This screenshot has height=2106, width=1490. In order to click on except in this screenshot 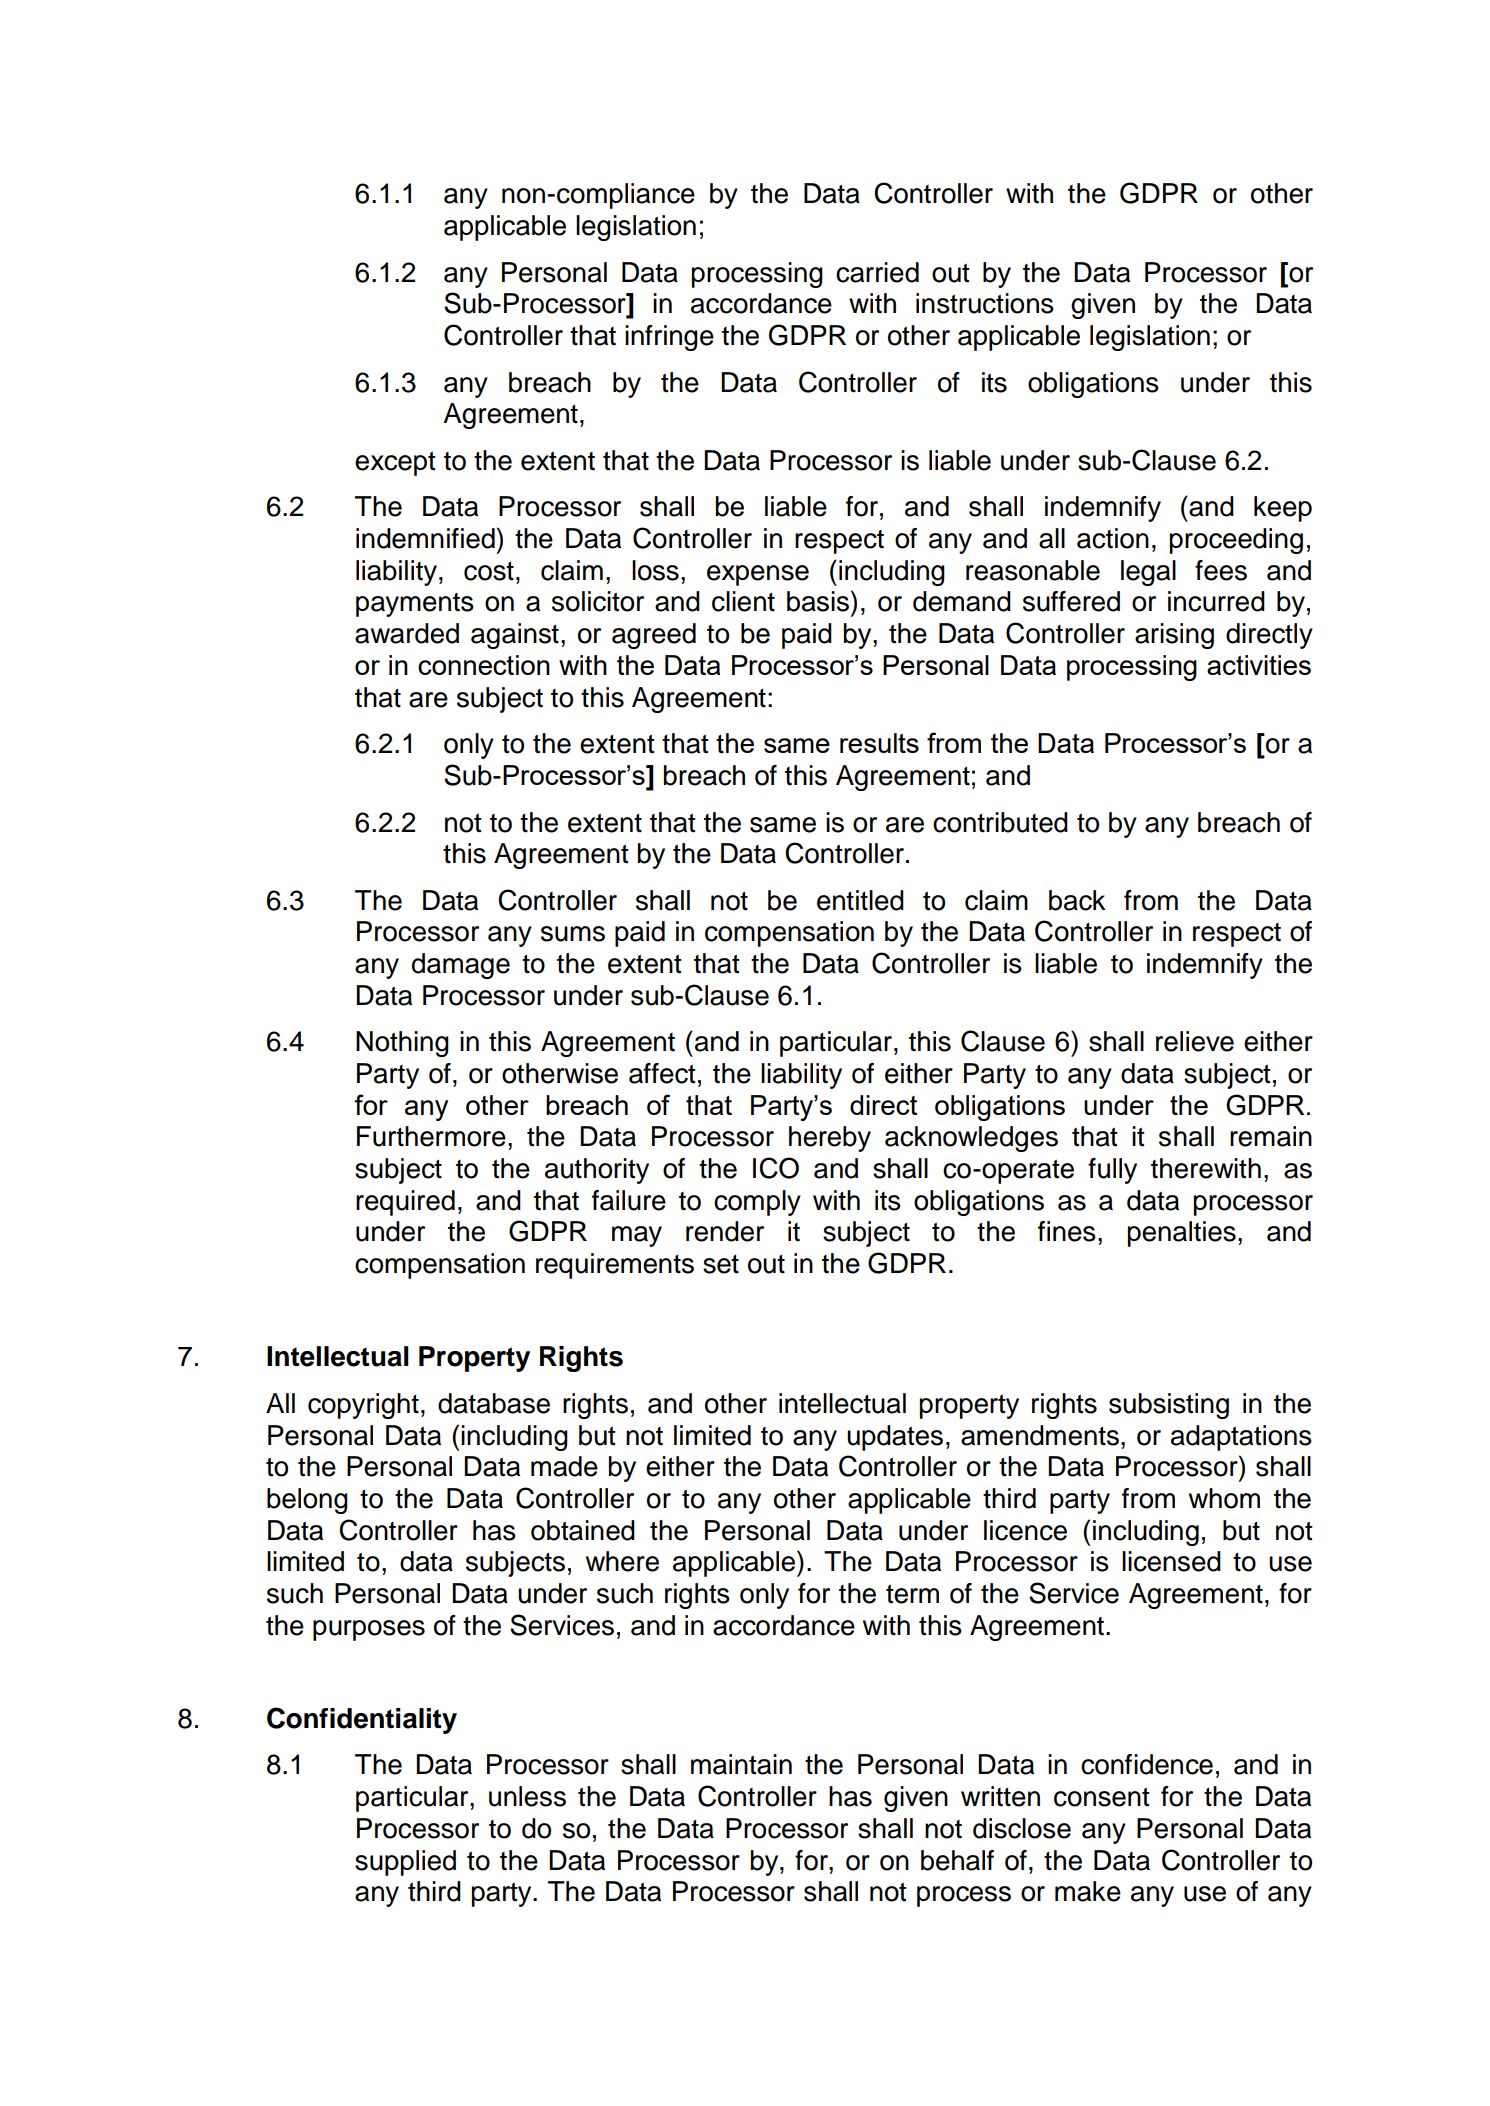, I will do `click(395, 464)`.
